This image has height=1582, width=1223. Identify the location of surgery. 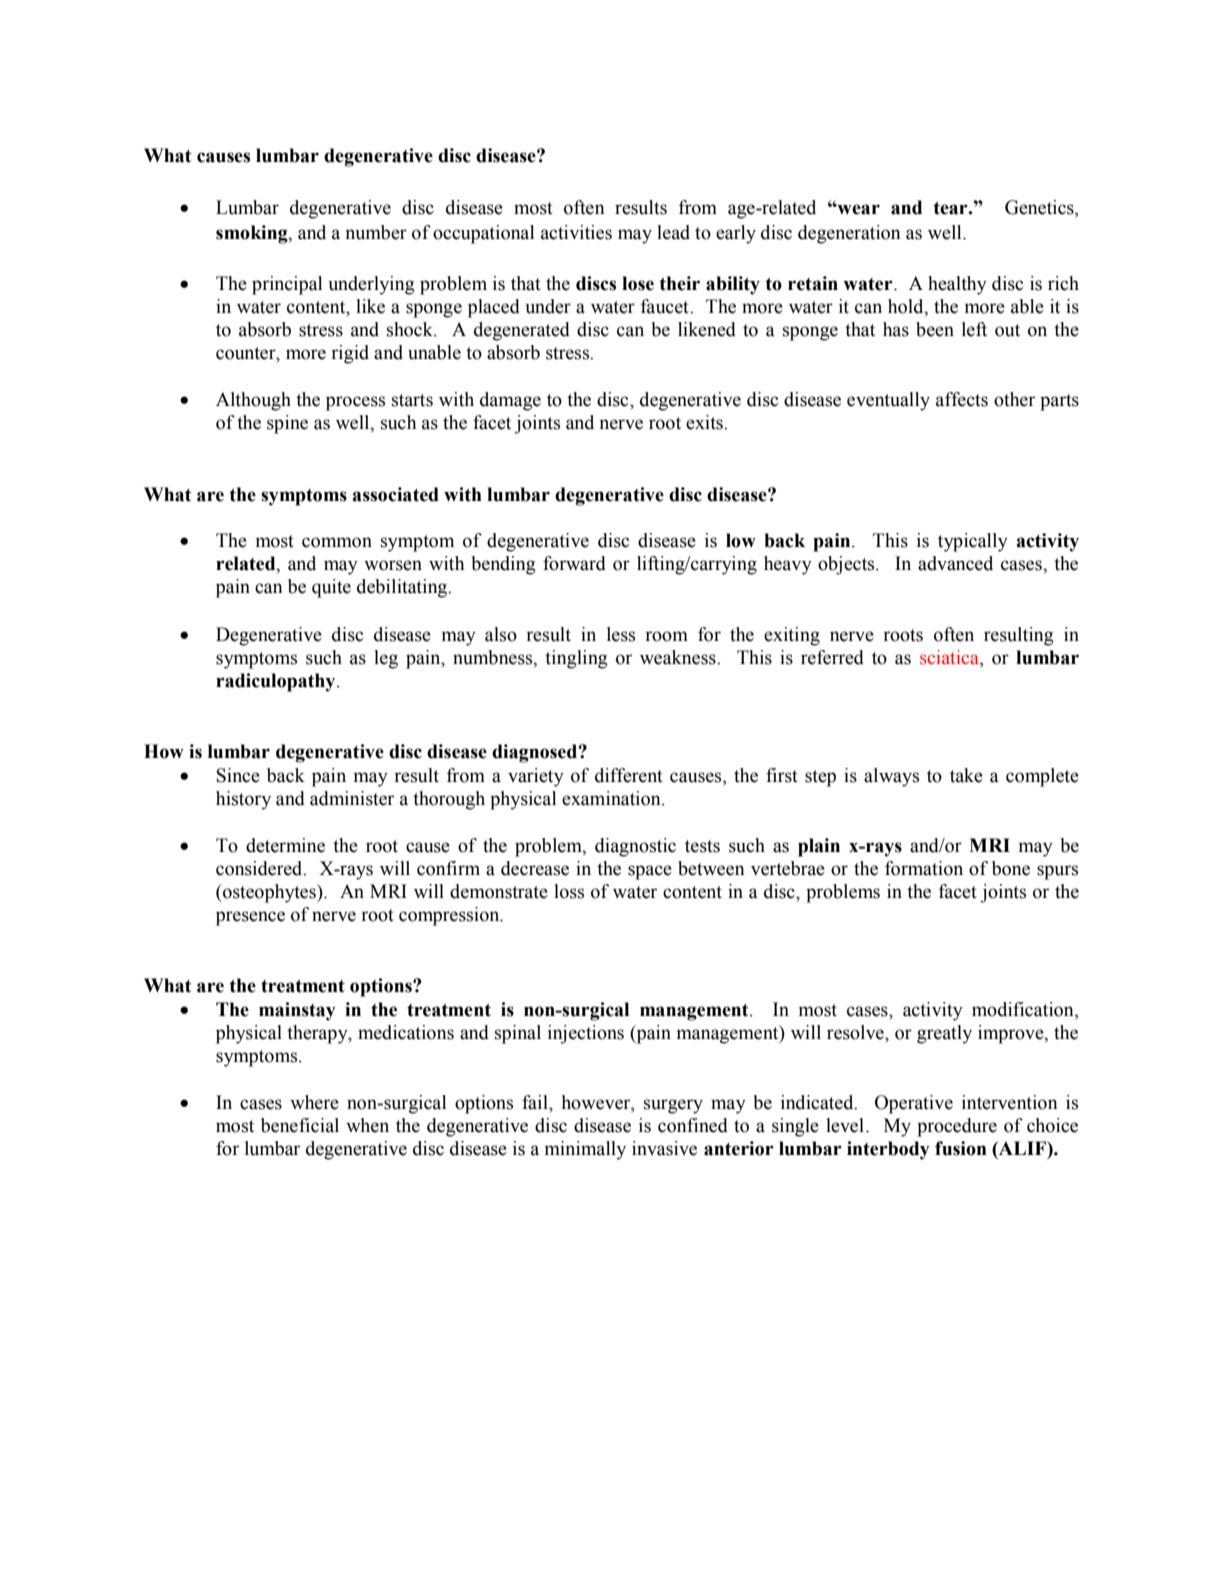
(673, 1106).
